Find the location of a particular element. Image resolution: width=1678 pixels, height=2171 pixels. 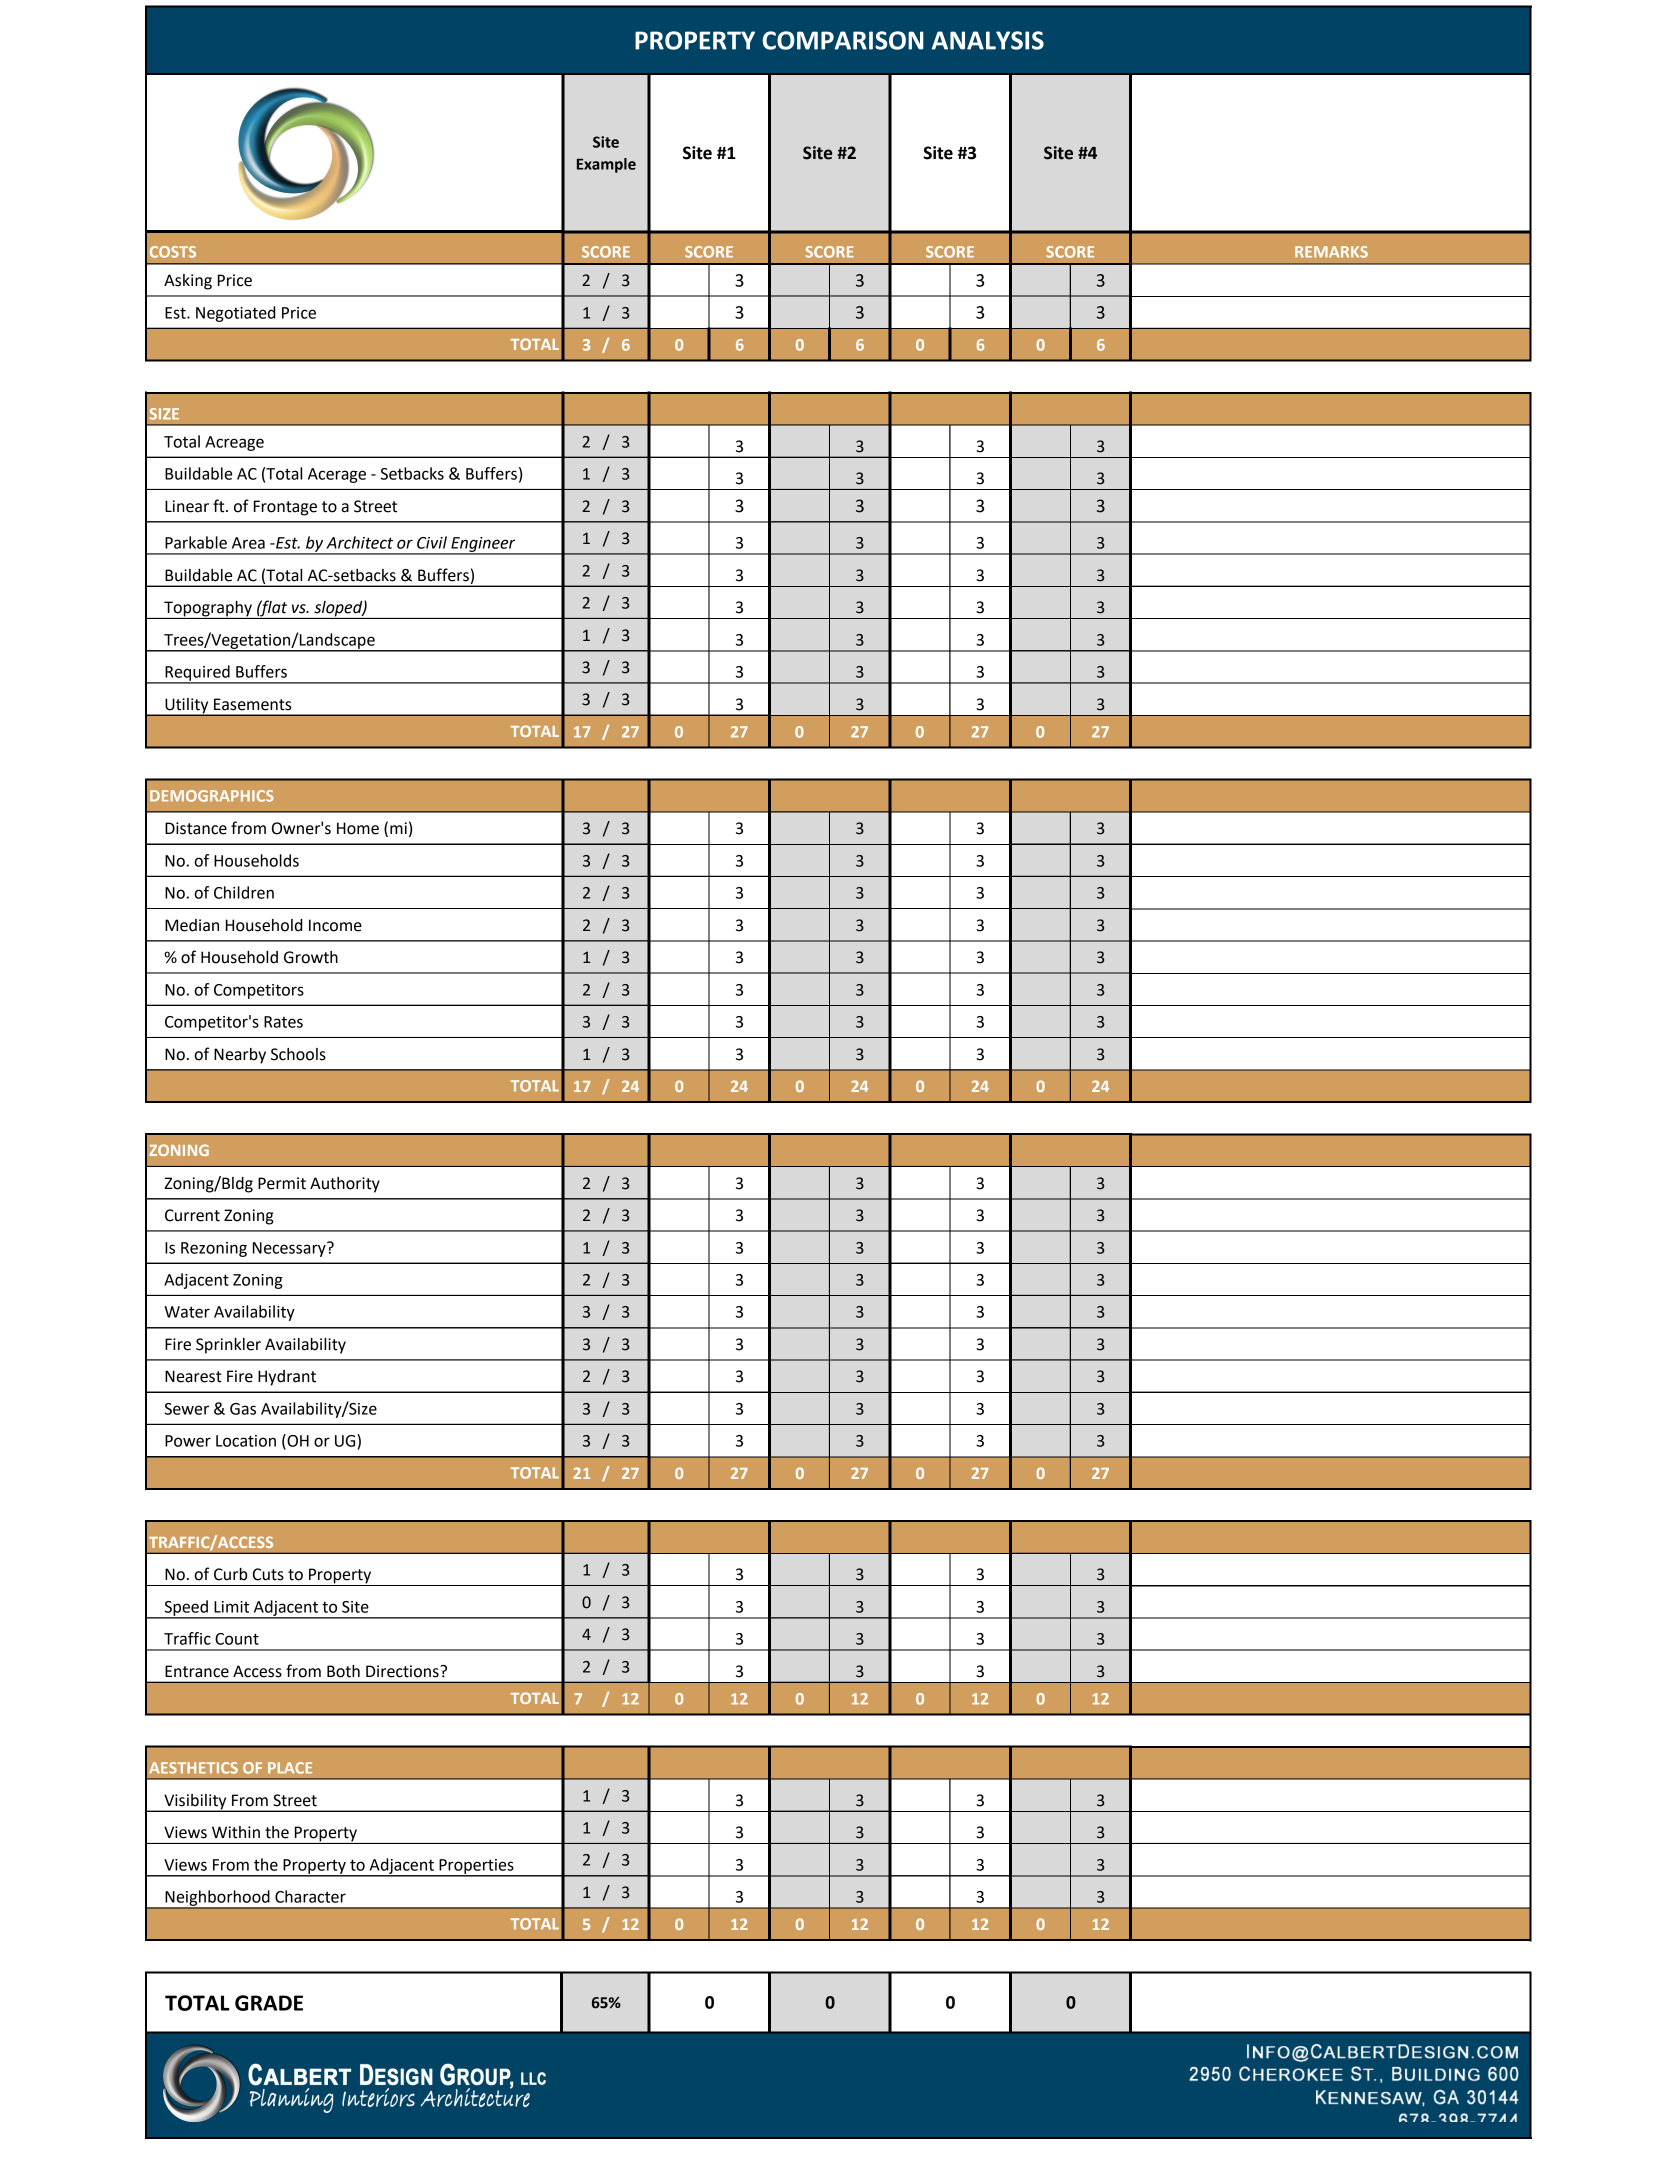

COMPARISON is located at coordinates (843, 40).
